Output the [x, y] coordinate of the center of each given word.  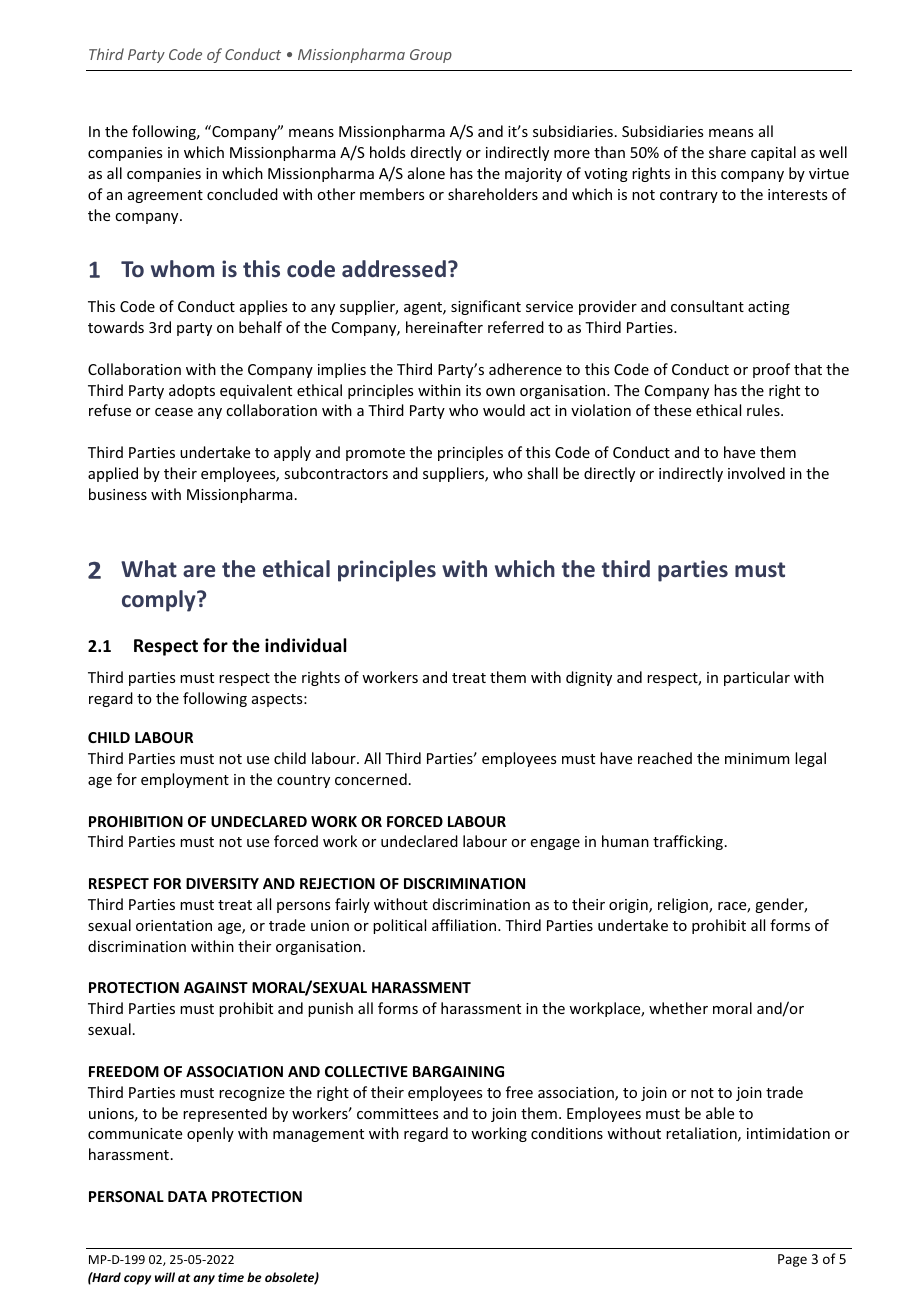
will [165, 1277]
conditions [567, 1133]
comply [160, 601]
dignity [589, 678]
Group [431, 56]
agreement [165, 196]
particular [757, 678]
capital [773, 153]
